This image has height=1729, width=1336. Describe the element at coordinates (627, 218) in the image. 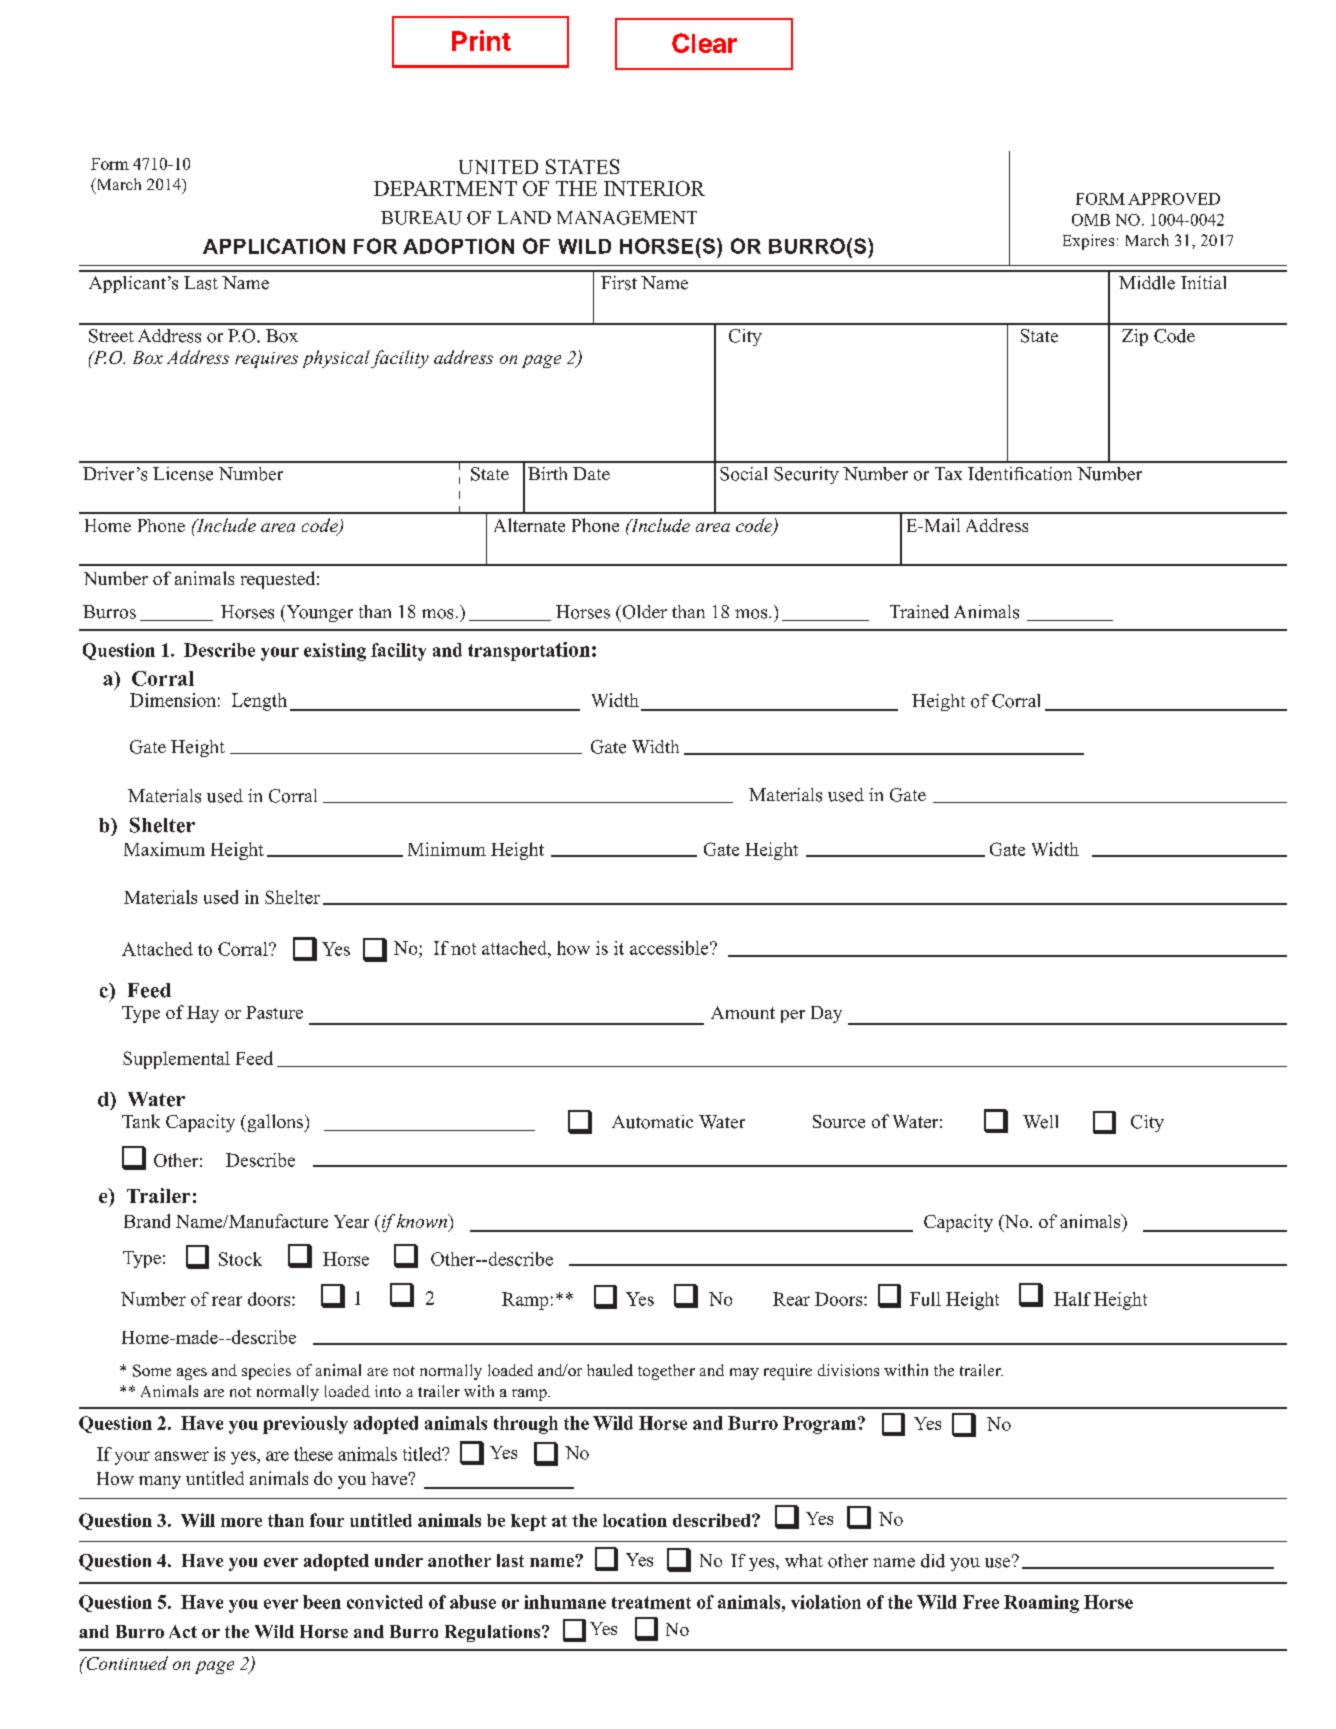

I see `MANAGEMENT` at that location.
